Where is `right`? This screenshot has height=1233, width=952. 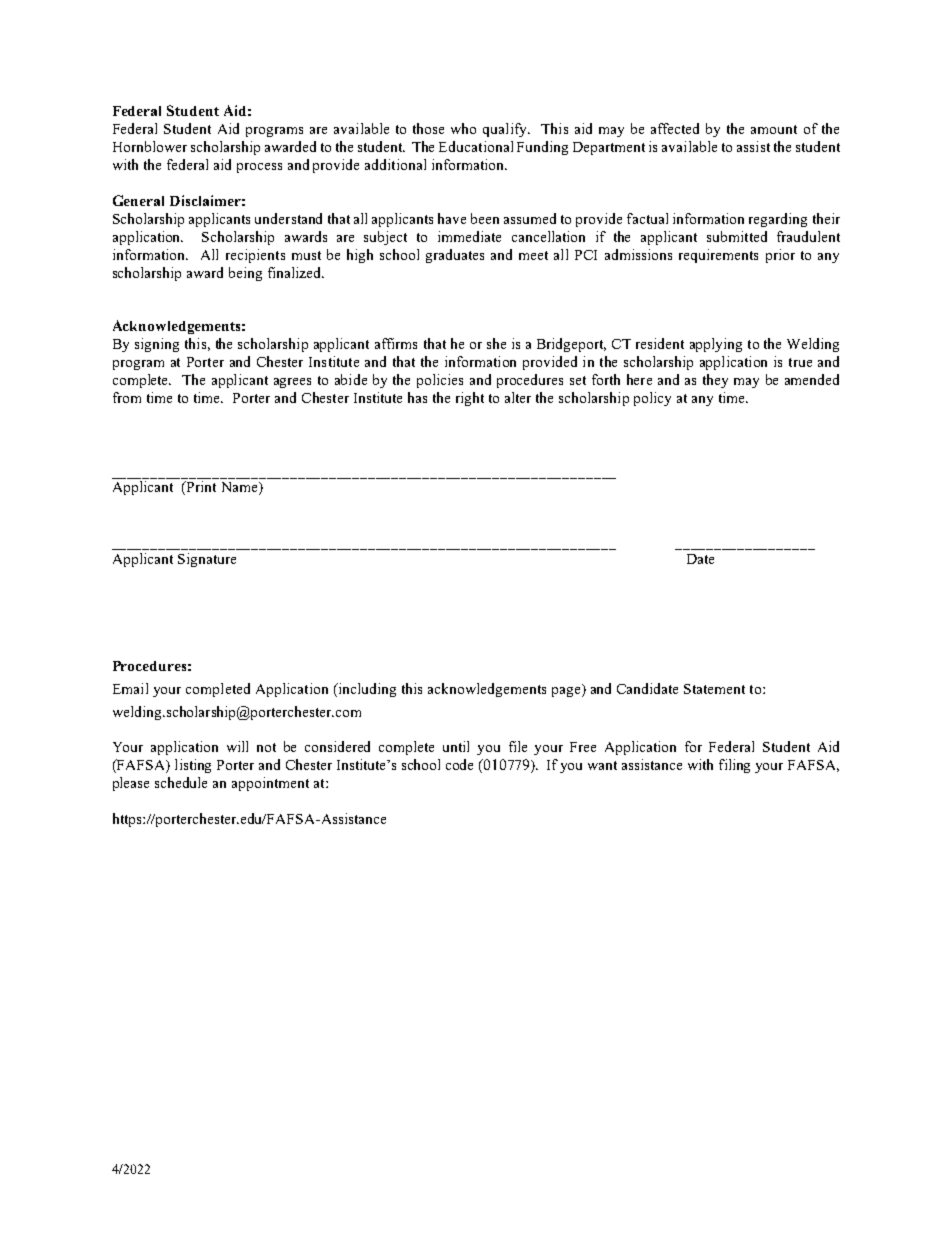
right is located at coordinates (470, 399).
